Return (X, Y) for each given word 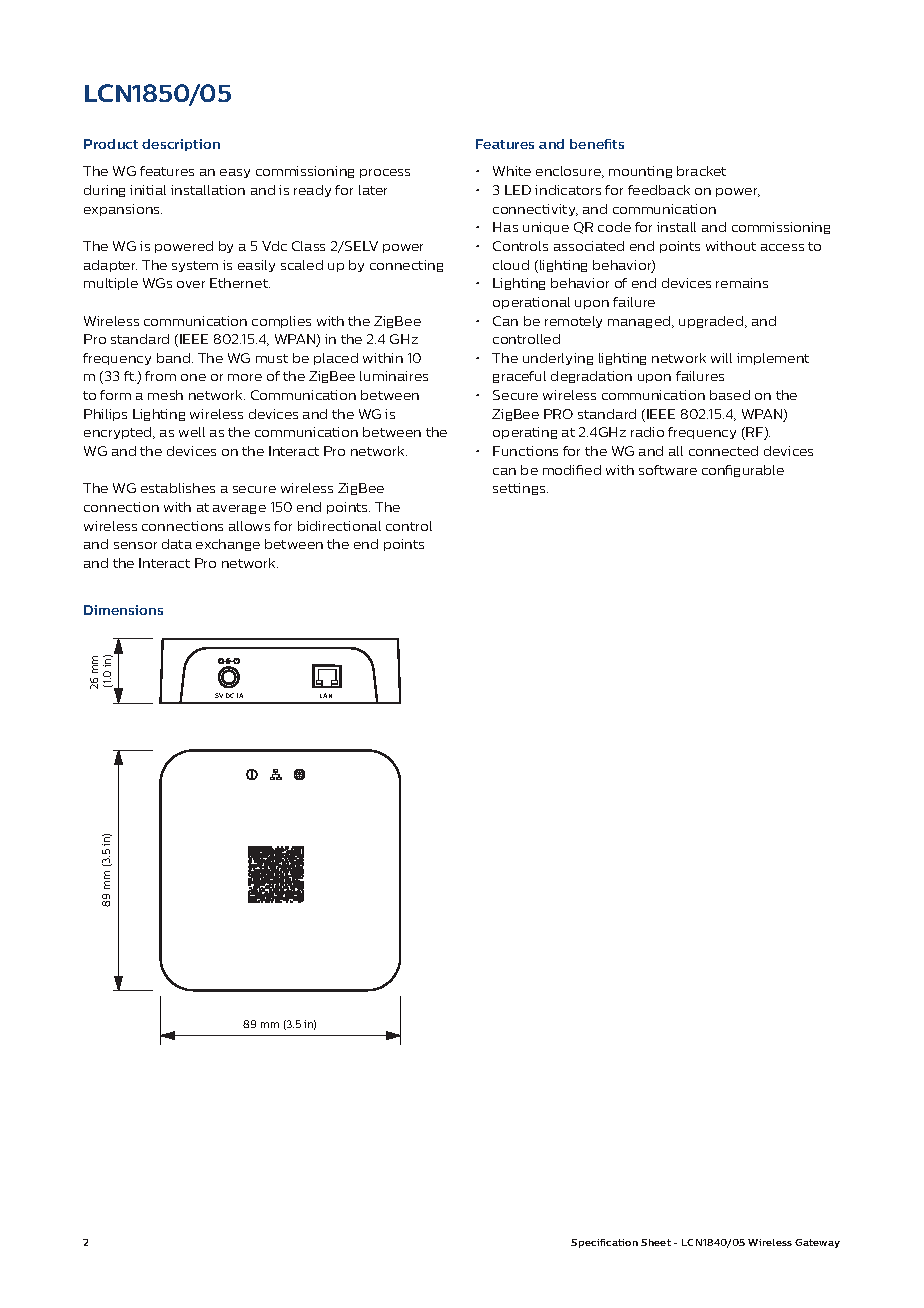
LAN (326, 695)
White (512, 171)
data (177, 544)
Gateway (817, 1243)
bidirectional (339, 526)
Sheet (656, 1242)
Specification (604, 1243)
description (181, 145)
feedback (659, 190)
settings (520, 489)
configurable (743, 471)
